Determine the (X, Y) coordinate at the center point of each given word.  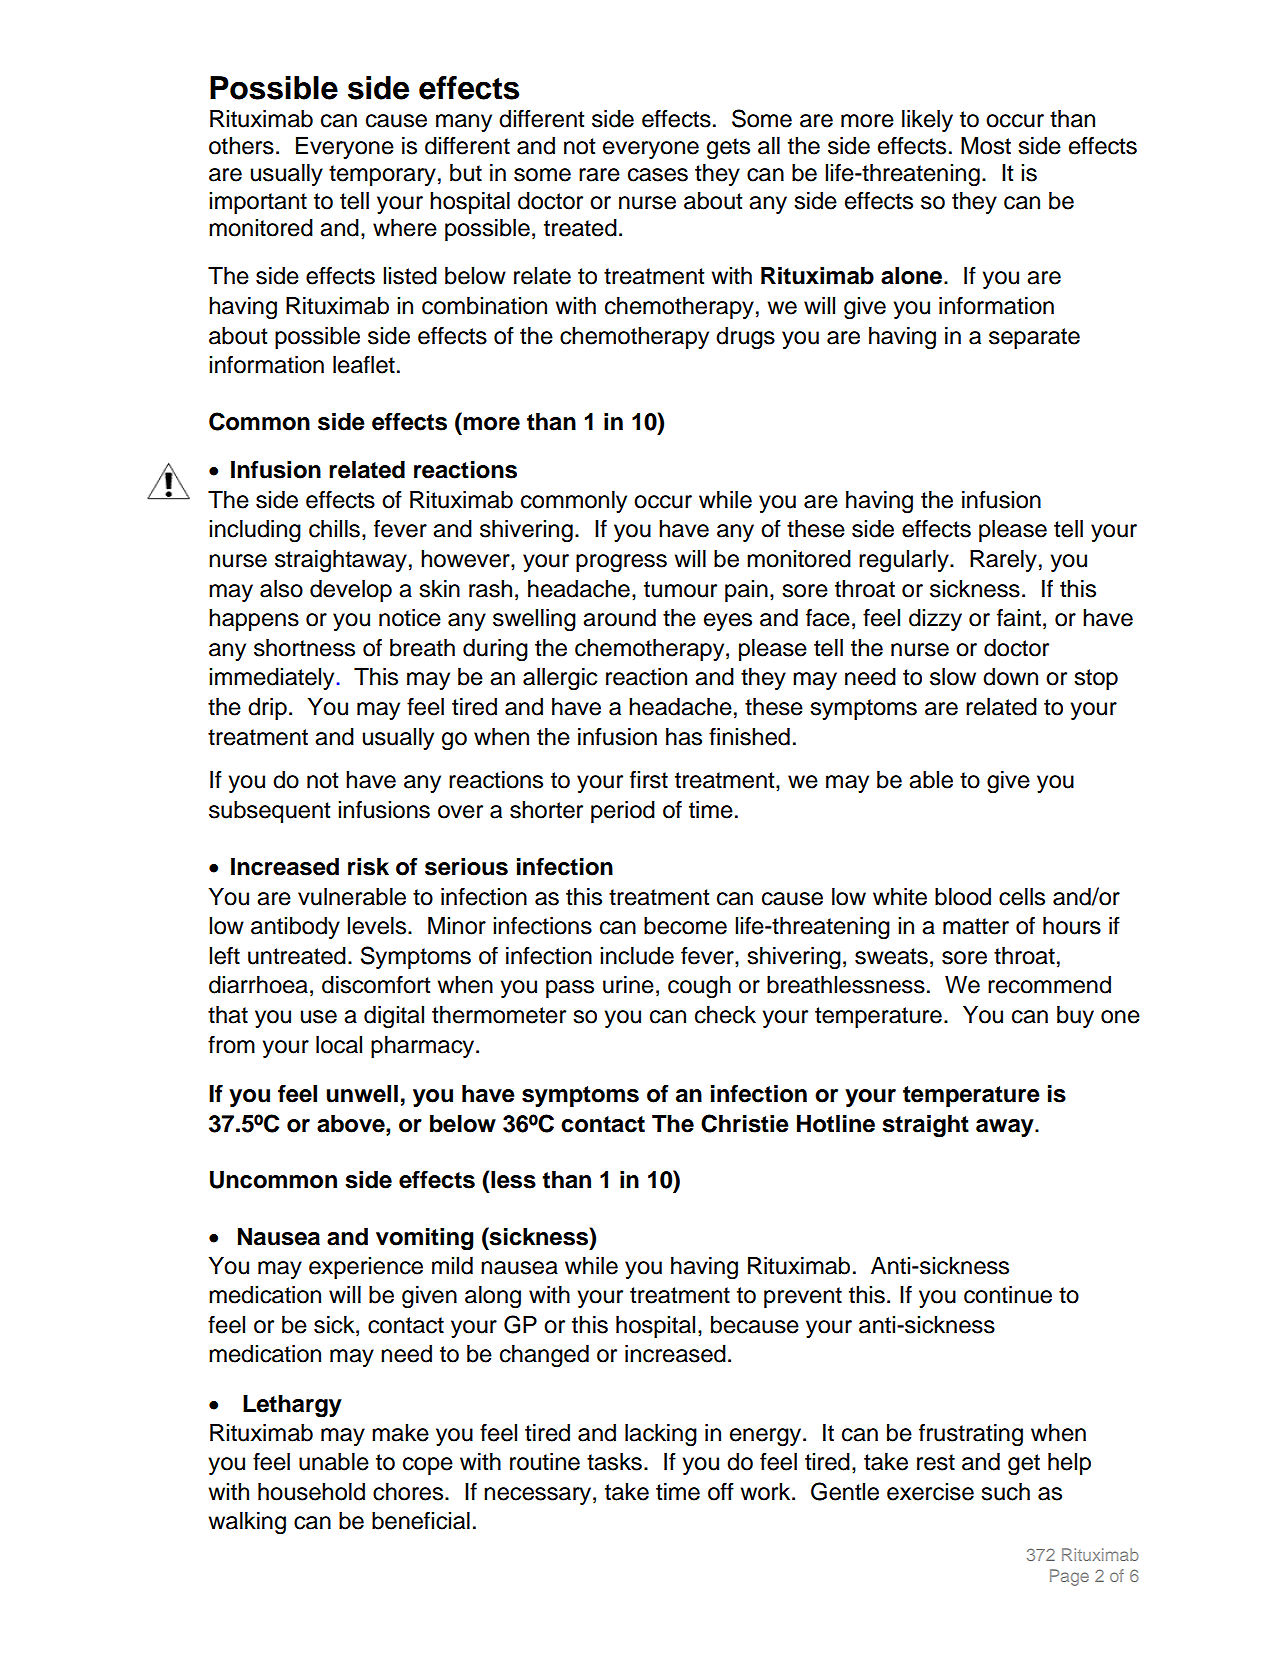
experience (366, 1268)
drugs (745, 338)
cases (658, 175)
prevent (803, 1297)
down (1010, 677)
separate (1034, 338)
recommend (1049, 985)
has (684, 737)
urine (628, 985)
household (311, 1492)
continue (1008, 1295)
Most (986, 146)
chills (334, 529)
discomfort (376, 984)
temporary (382, 175)
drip (267, 709)
